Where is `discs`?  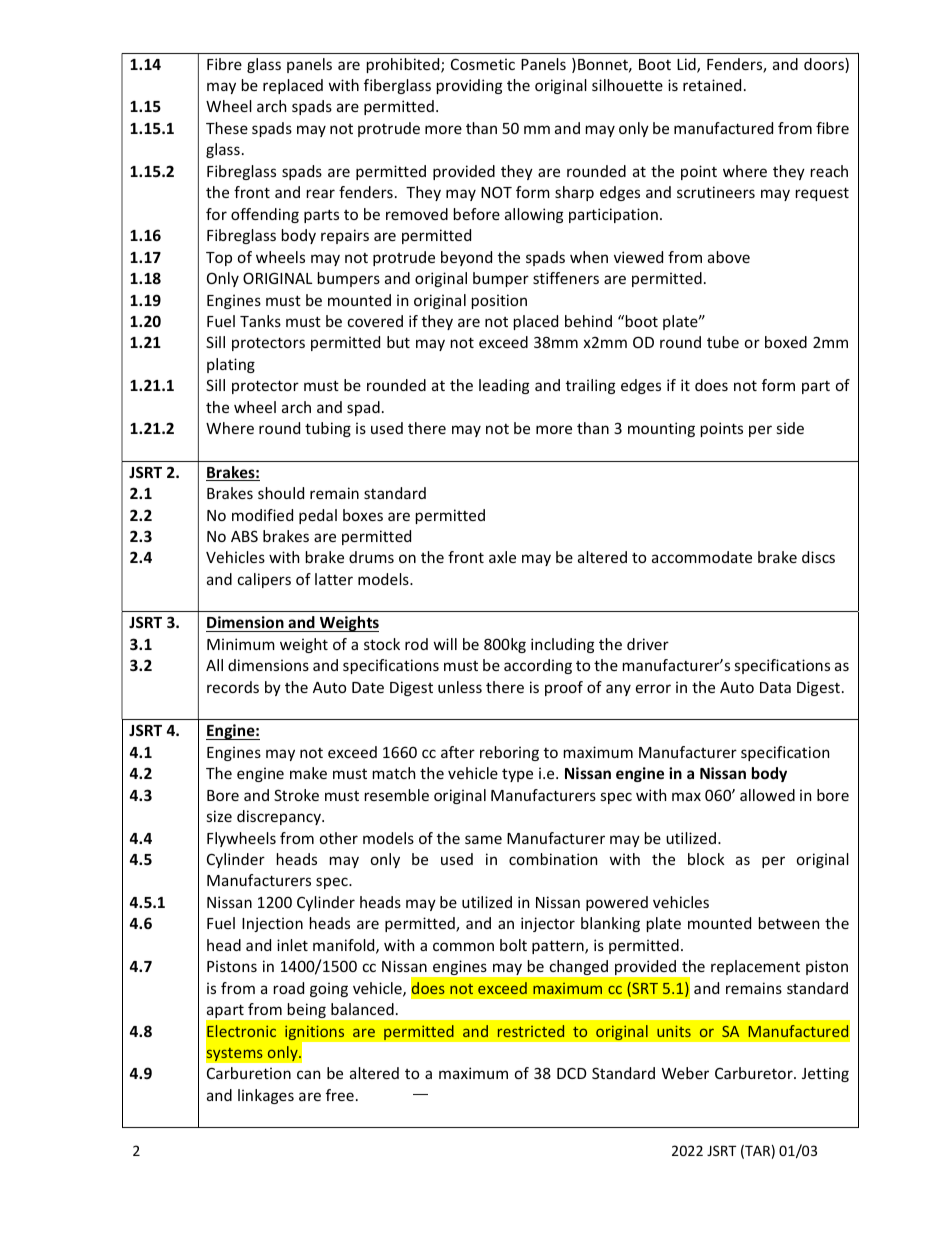 discs is located at coordinates (818, 557).
